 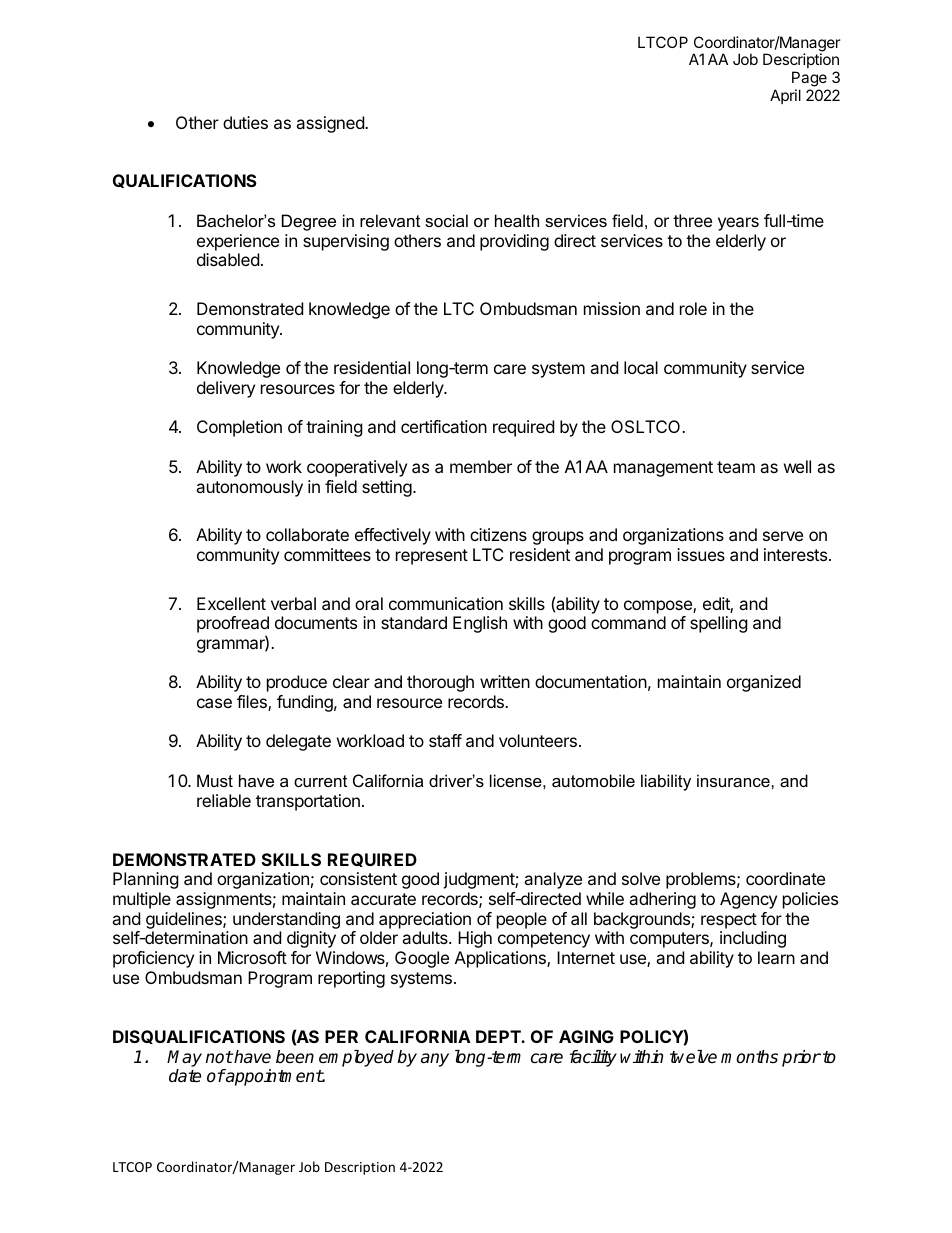 What do you see at coordinates (226, 389) in the image?
I see `delivery` at bounding box center [226, 389].
